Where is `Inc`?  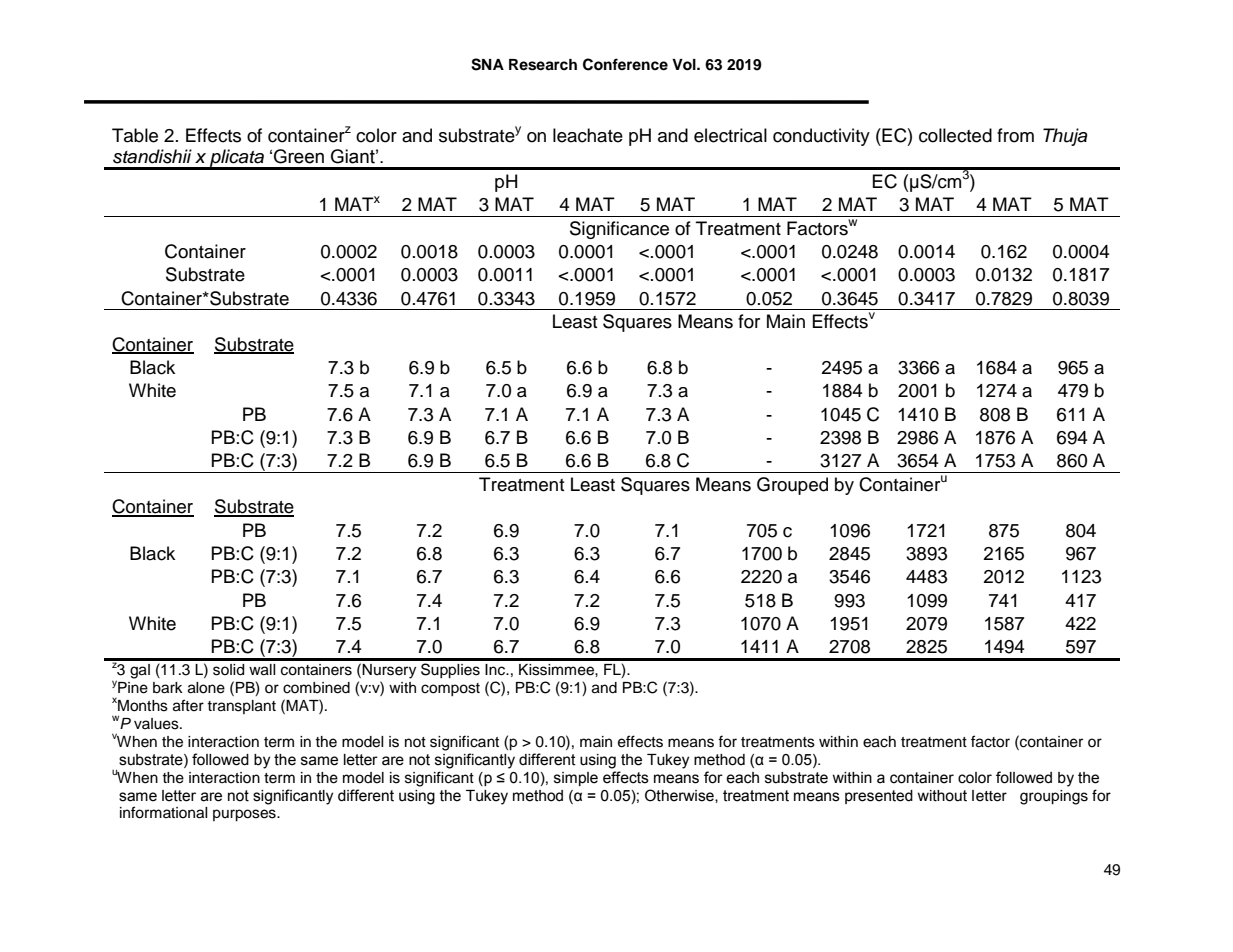
Inc is located at coordinates (496, 670).
